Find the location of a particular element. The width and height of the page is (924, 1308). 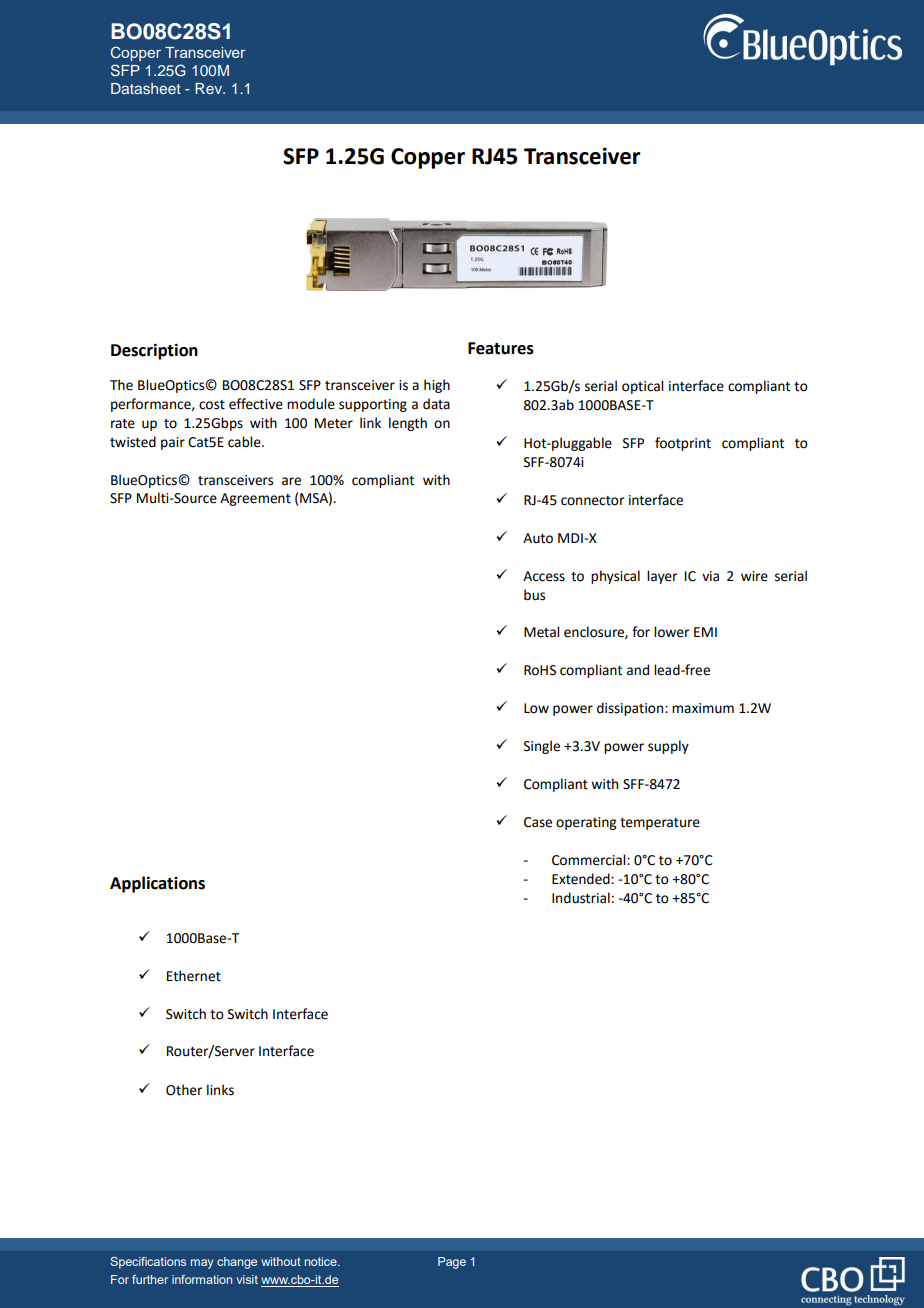

Agreement is located at coordinates (255, 499).
